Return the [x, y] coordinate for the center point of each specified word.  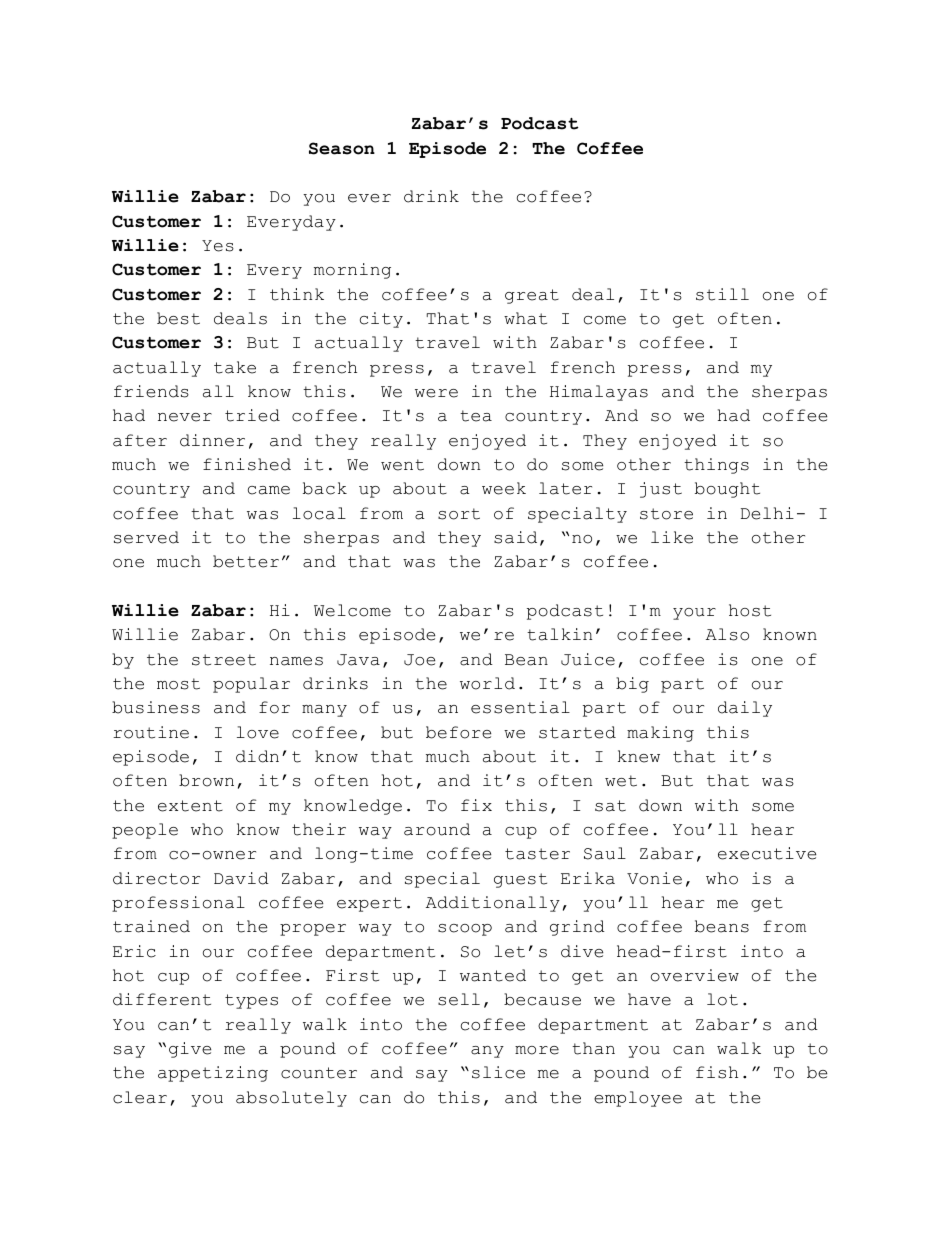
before [458, 732]
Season [342, 148]
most [178, 684]
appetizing [213, 1074]
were [436, 393]
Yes [218, 246]
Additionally [493, 904]
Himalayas [599, 393]
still [722, 294]
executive [767, 853]
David [241, 878]
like [672, 537]
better [246, 561]
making [660, 734]
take [235, 367]
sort [459, 514]
